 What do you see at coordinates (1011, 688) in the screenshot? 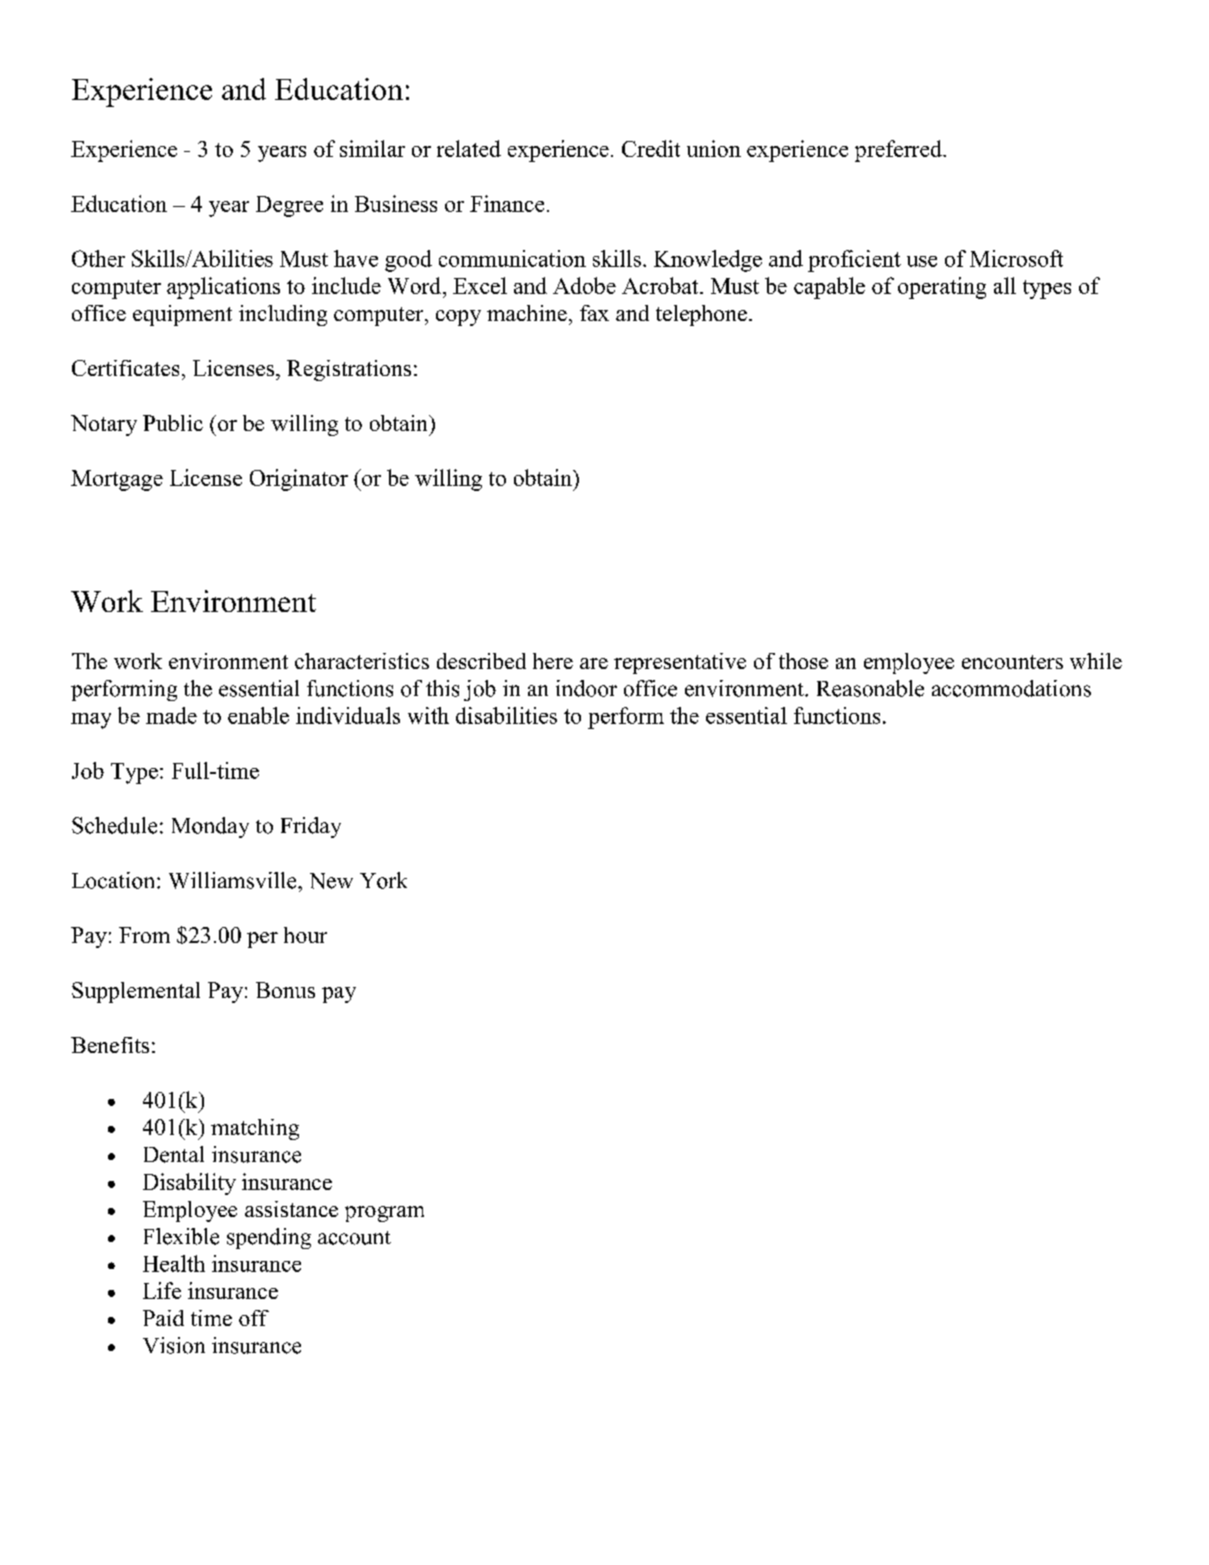
I see `accommodations` at bounding box center [1011, 688].
